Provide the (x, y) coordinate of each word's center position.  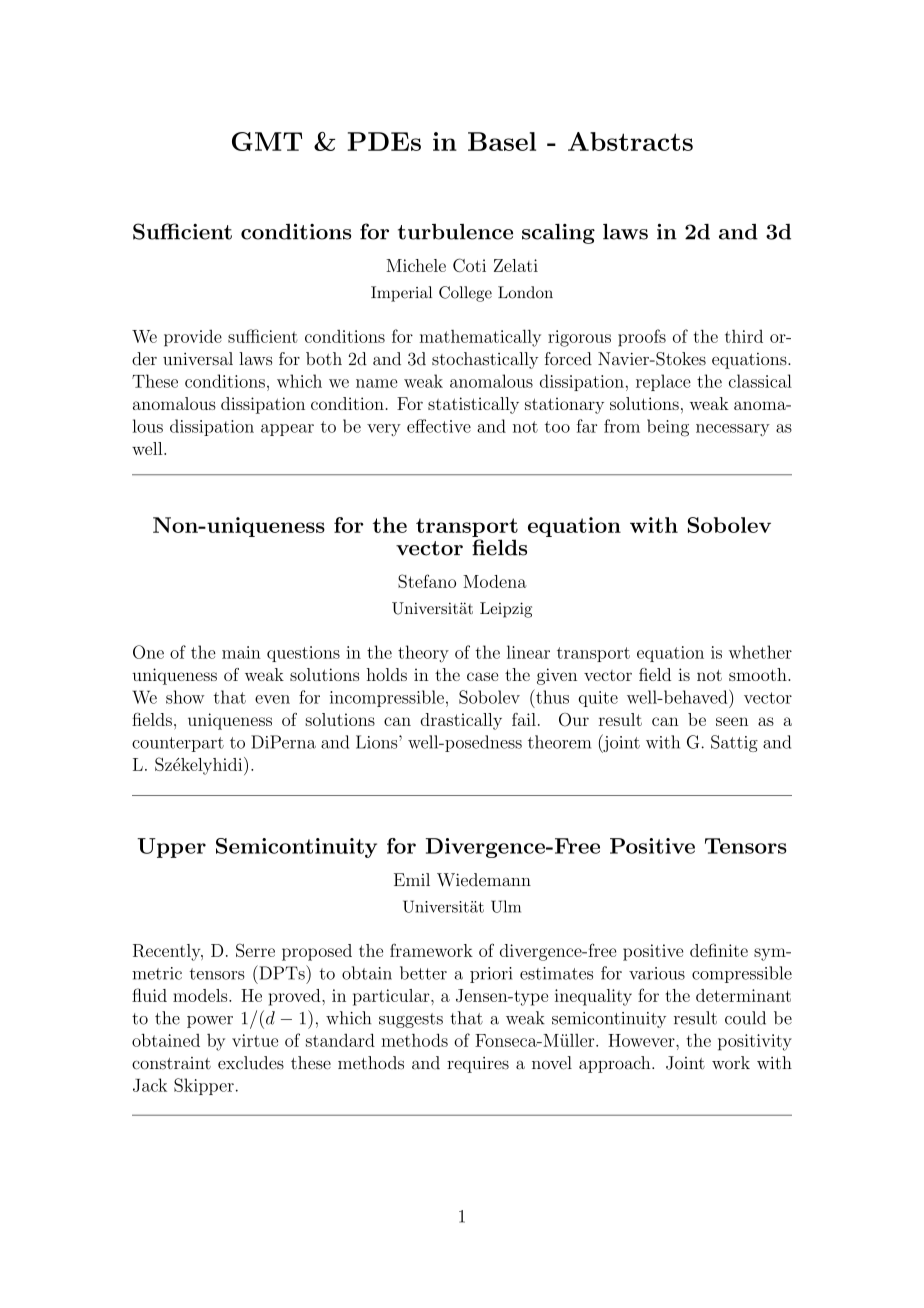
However (642, 1040)
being (668, 428)
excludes (251, 1063)
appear (287, 430)
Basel (502, 141)
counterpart (178, 744)
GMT (267, 141)
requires (478, 1065)
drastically (461, 721)
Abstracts (630, 141)
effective (439, 426)
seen (732, 721)
